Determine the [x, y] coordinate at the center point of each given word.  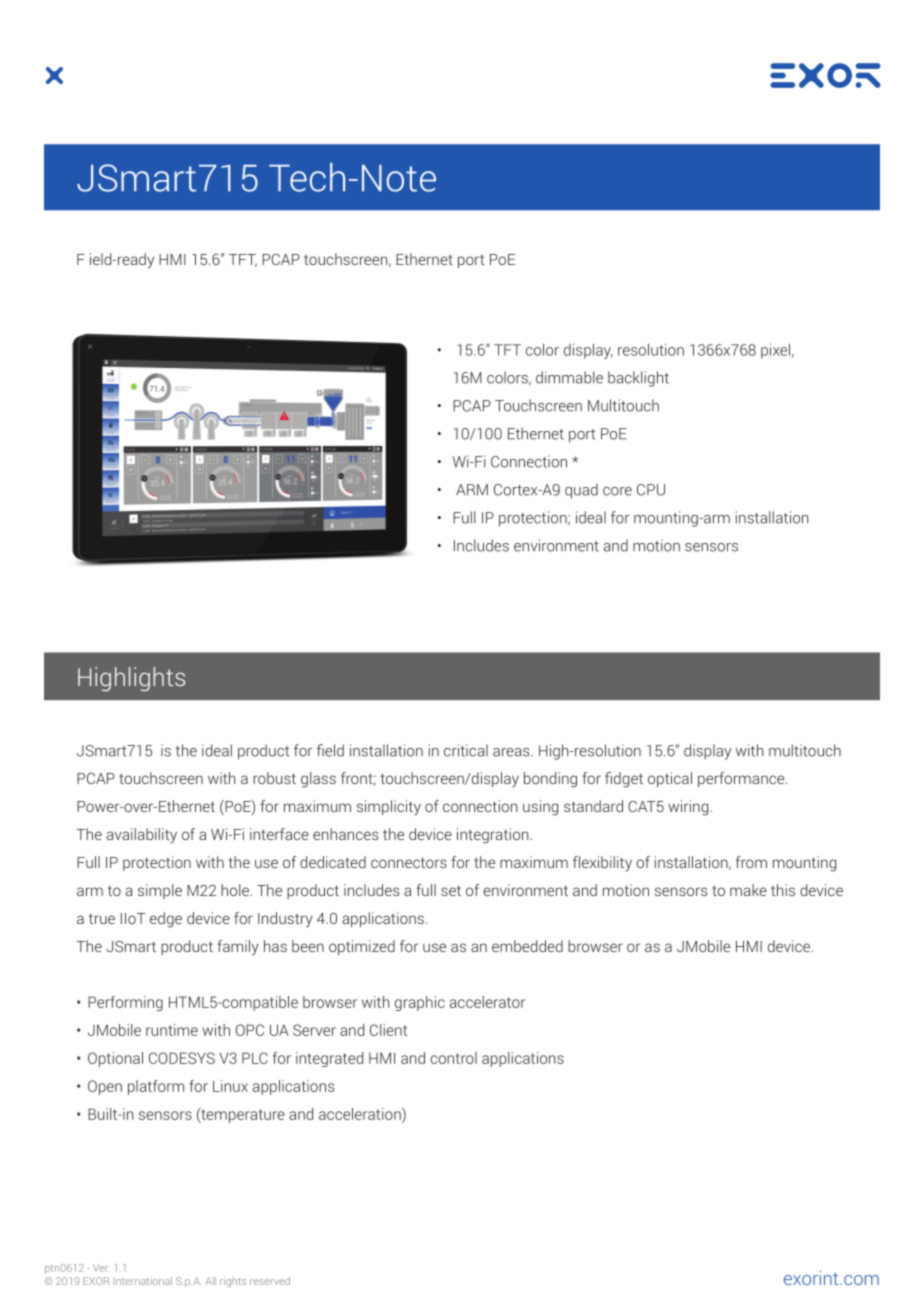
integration [494, 836]
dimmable [569, 377]
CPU [651, 490]
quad [581, 491]
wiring [689, 808]
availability [142, 836]
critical [466, 750]
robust [274, 778]
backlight [638, 379]
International [144, 1281]
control [453, 1058]
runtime [172, 1030]
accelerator [487, 1002]
